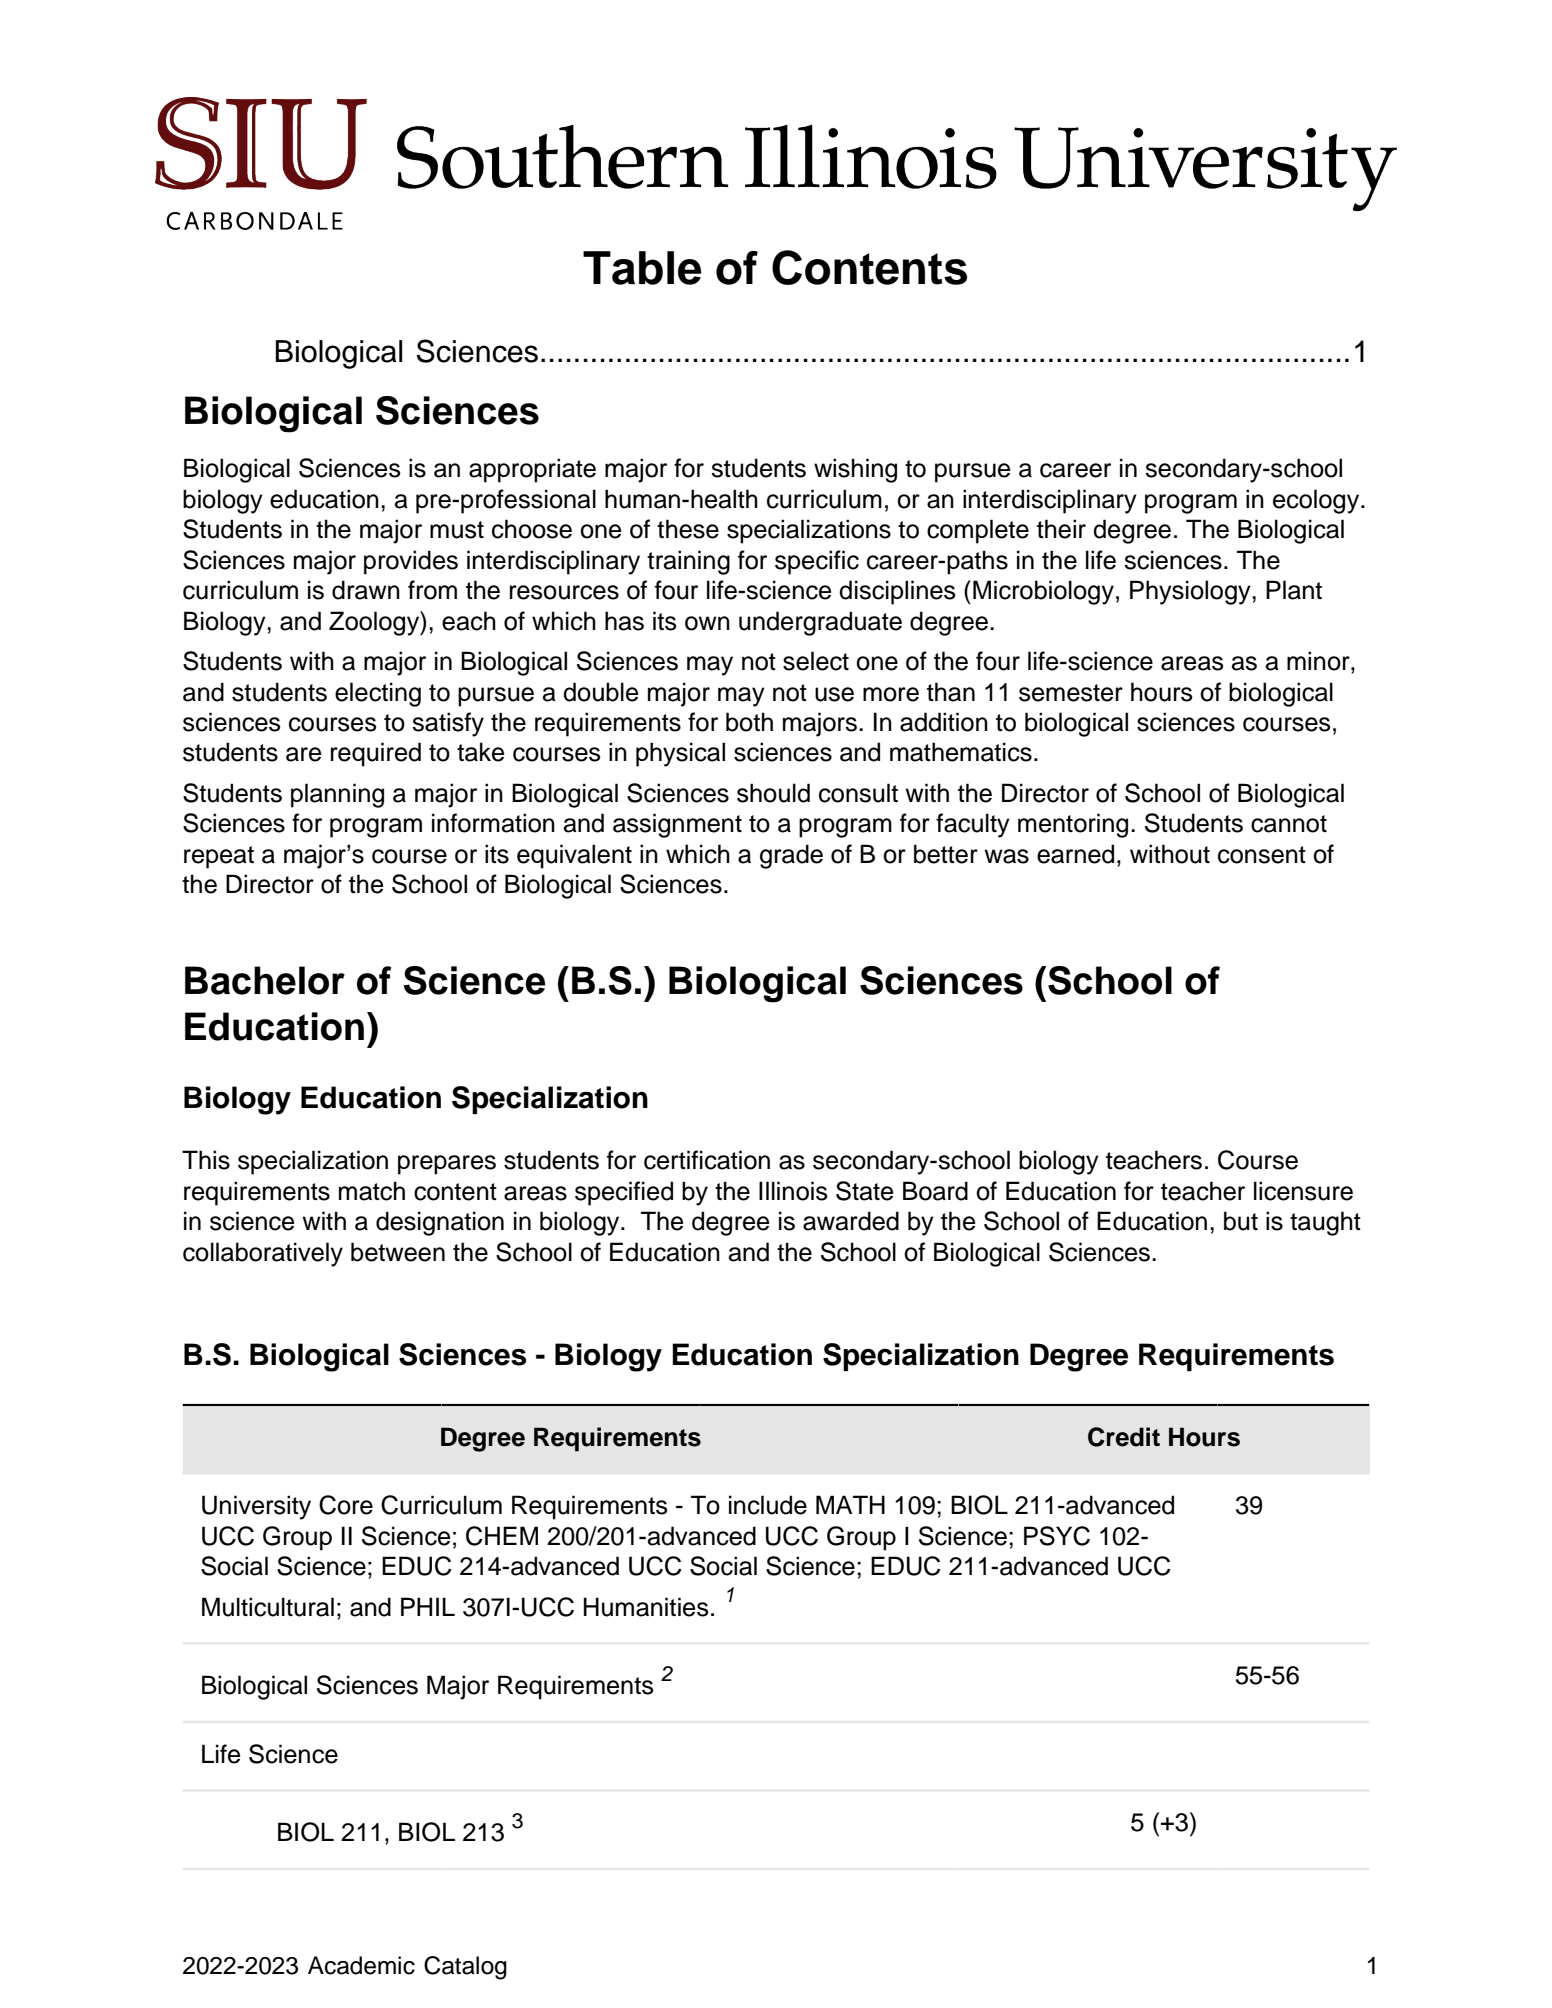 This screenshot has width=1552, height=2008. What do you see at coordinates (768, 1505) in the screenshot?
I see `include` at bounding box center [768, 1505].
